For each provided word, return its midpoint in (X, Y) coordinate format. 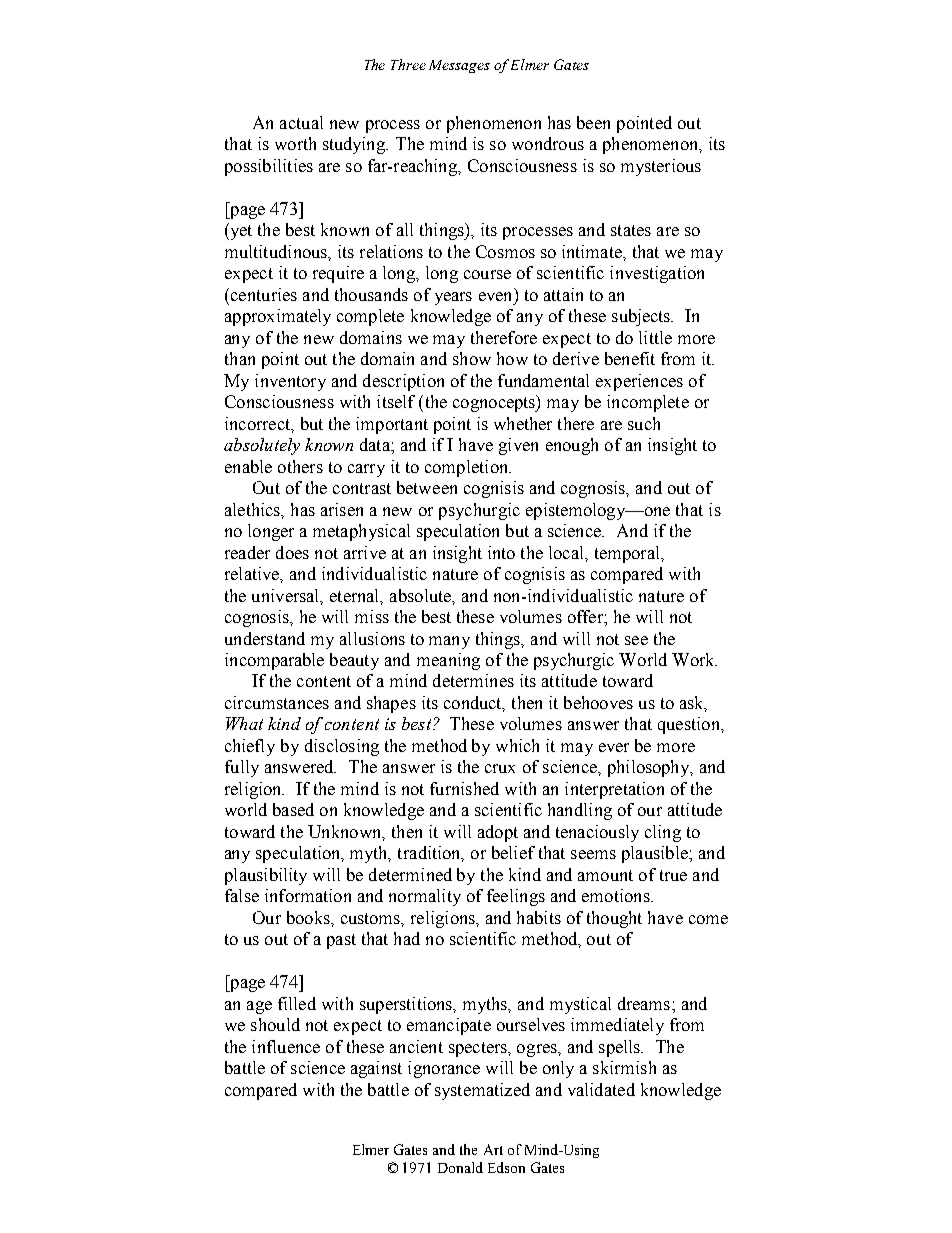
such (644, 423)
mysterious (661, 167)
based (293, 809)
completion (468, 468)
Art (493, 1149)
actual (301, 122)
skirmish (624, 1067)
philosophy (650, 768)
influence (286, 1046)
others (300, 466)
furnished (464, 788)
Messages (459, 66)
